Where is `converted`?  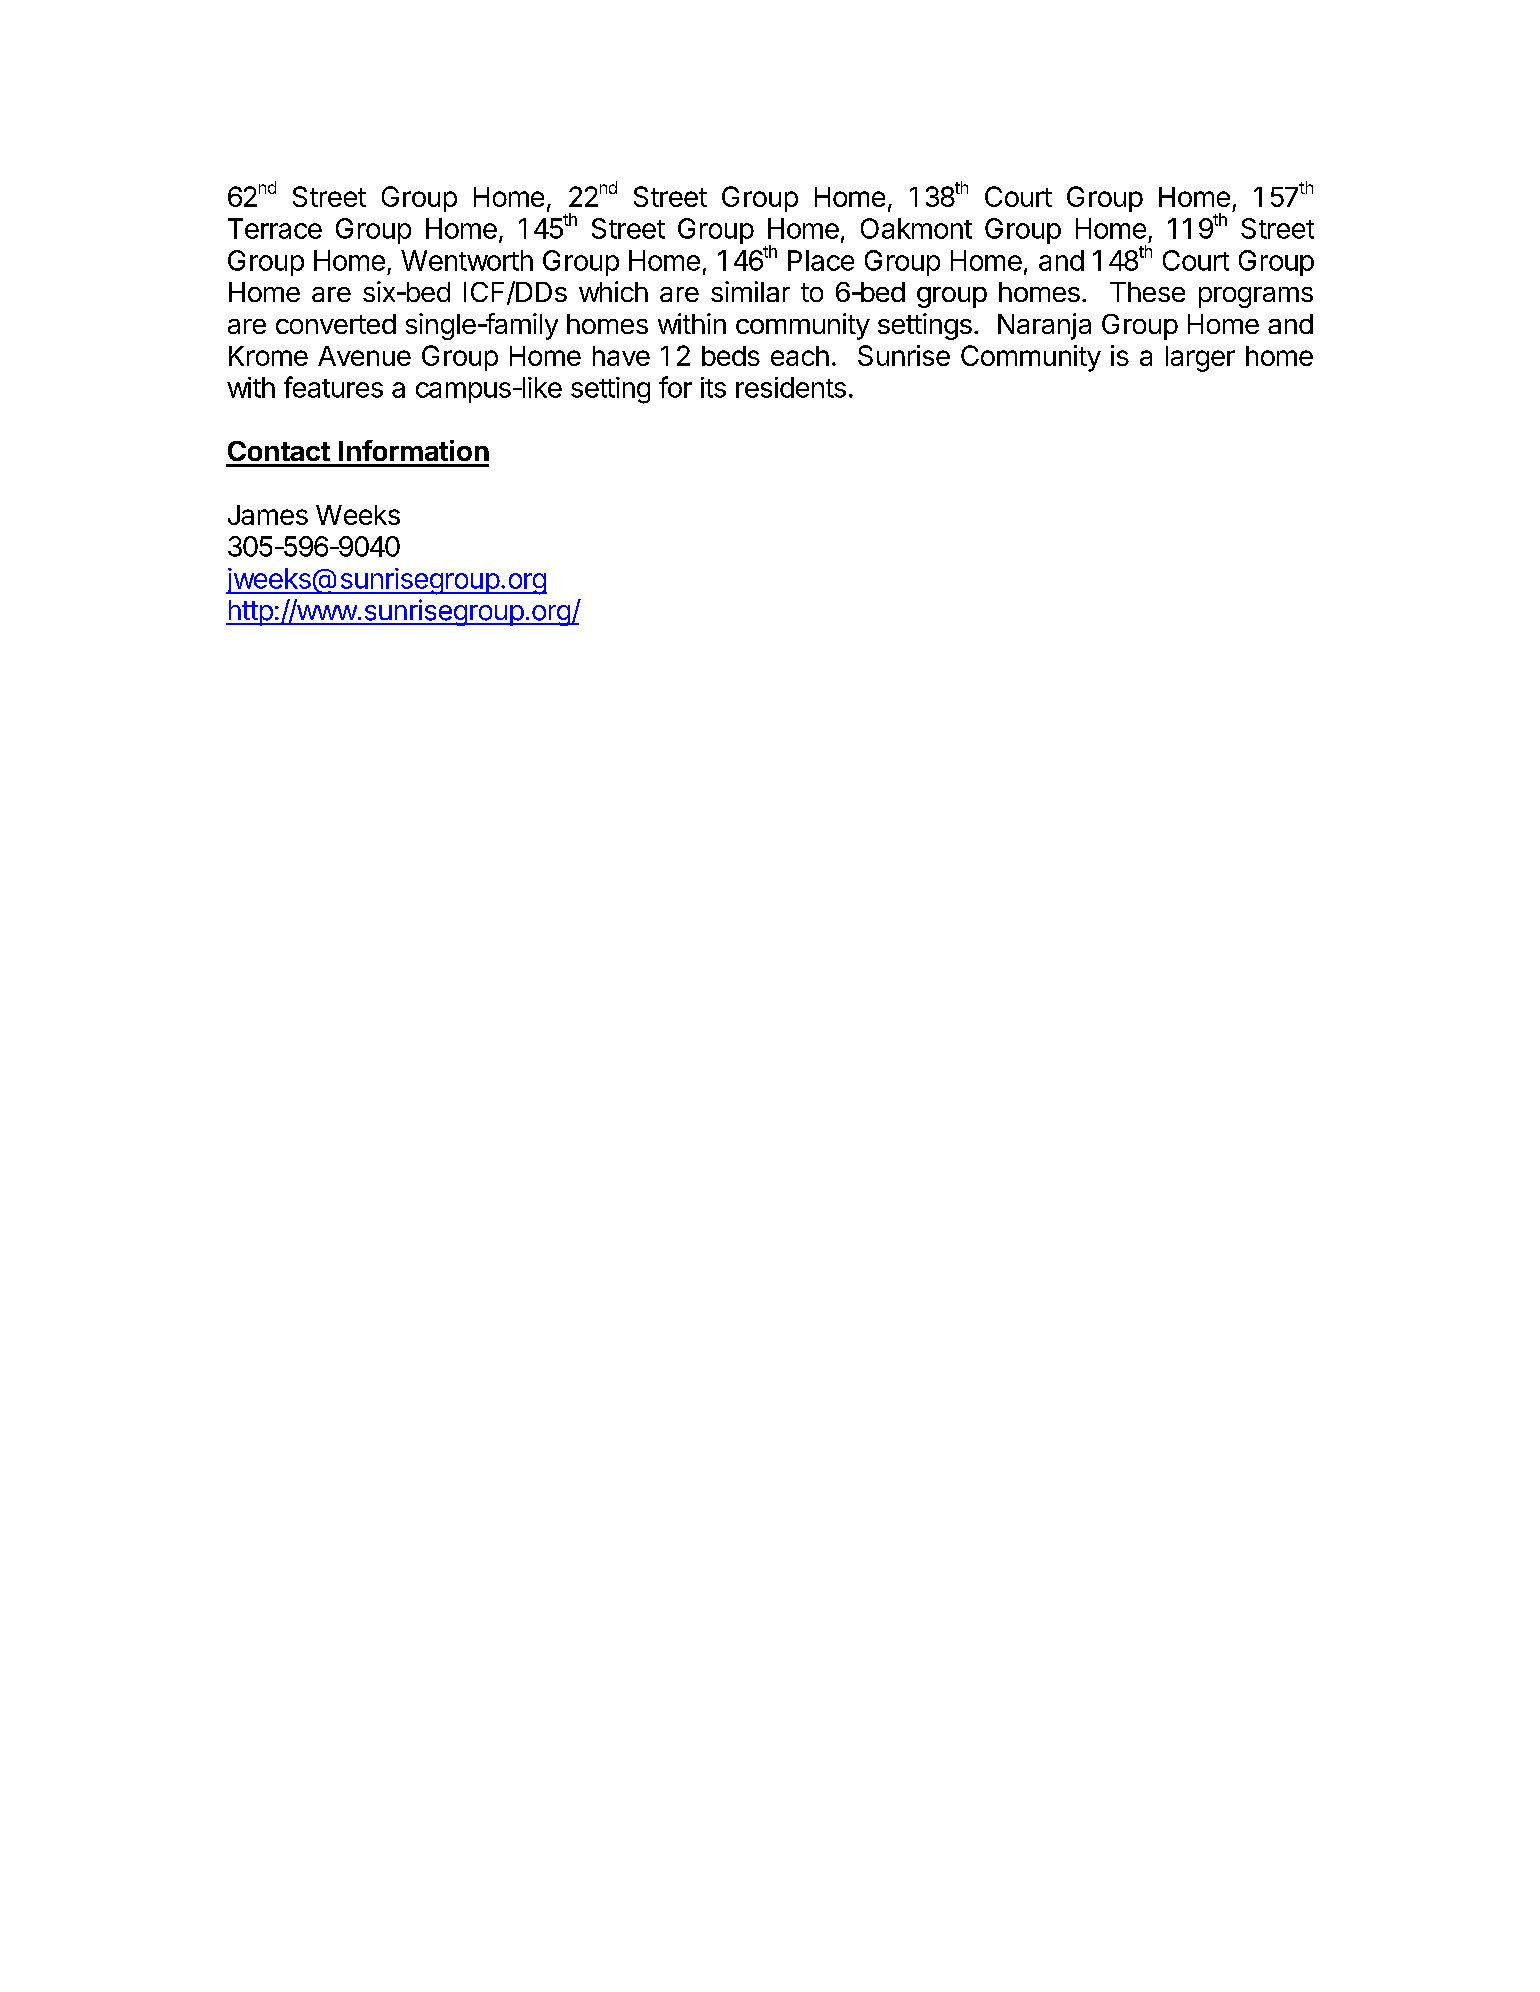 converted is located at coordinates (336, 324).
